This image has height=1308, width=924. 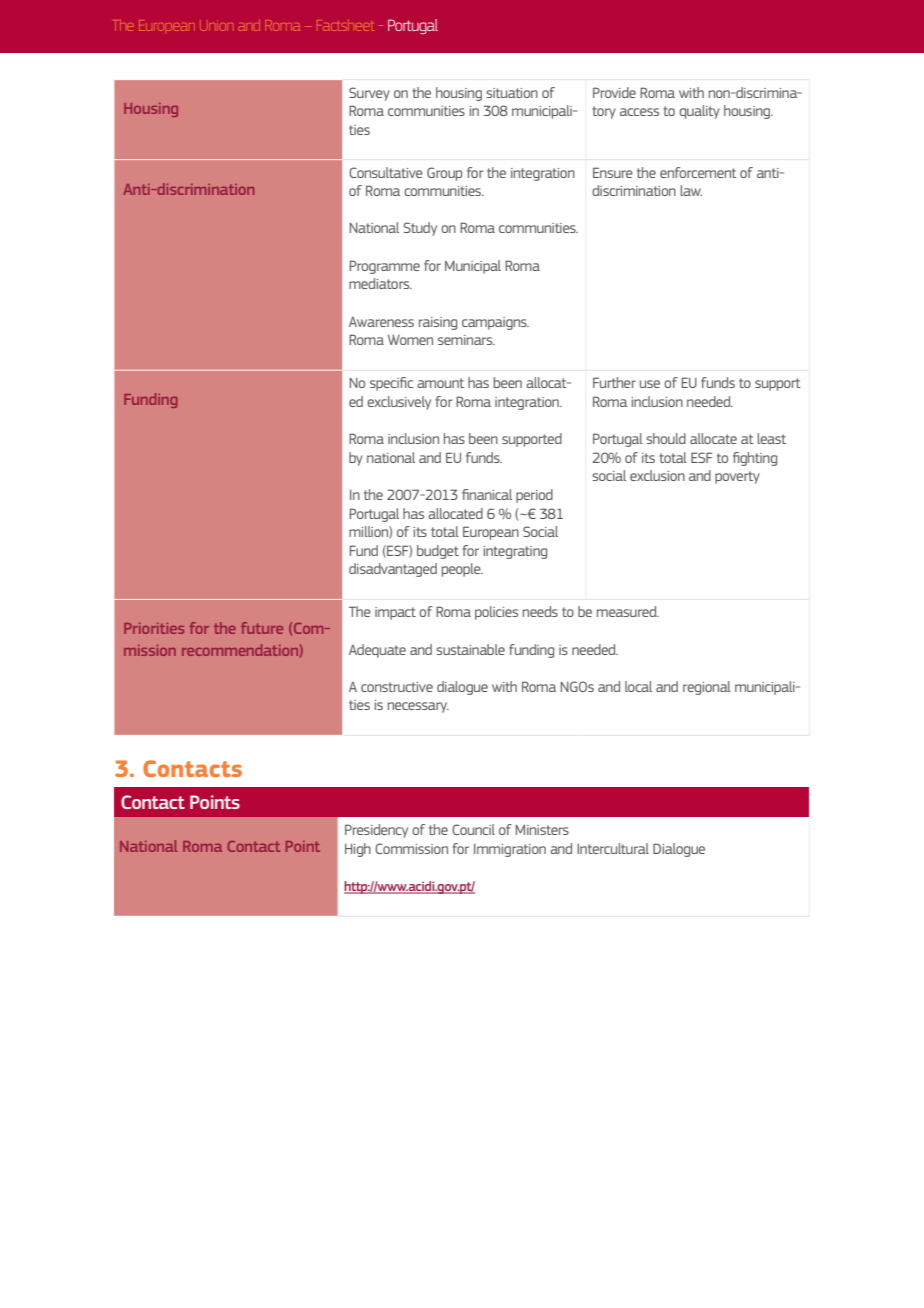 What do you see at coordinates (666, 438) in the image?
I see `should` at bounding box center [666, 438].
